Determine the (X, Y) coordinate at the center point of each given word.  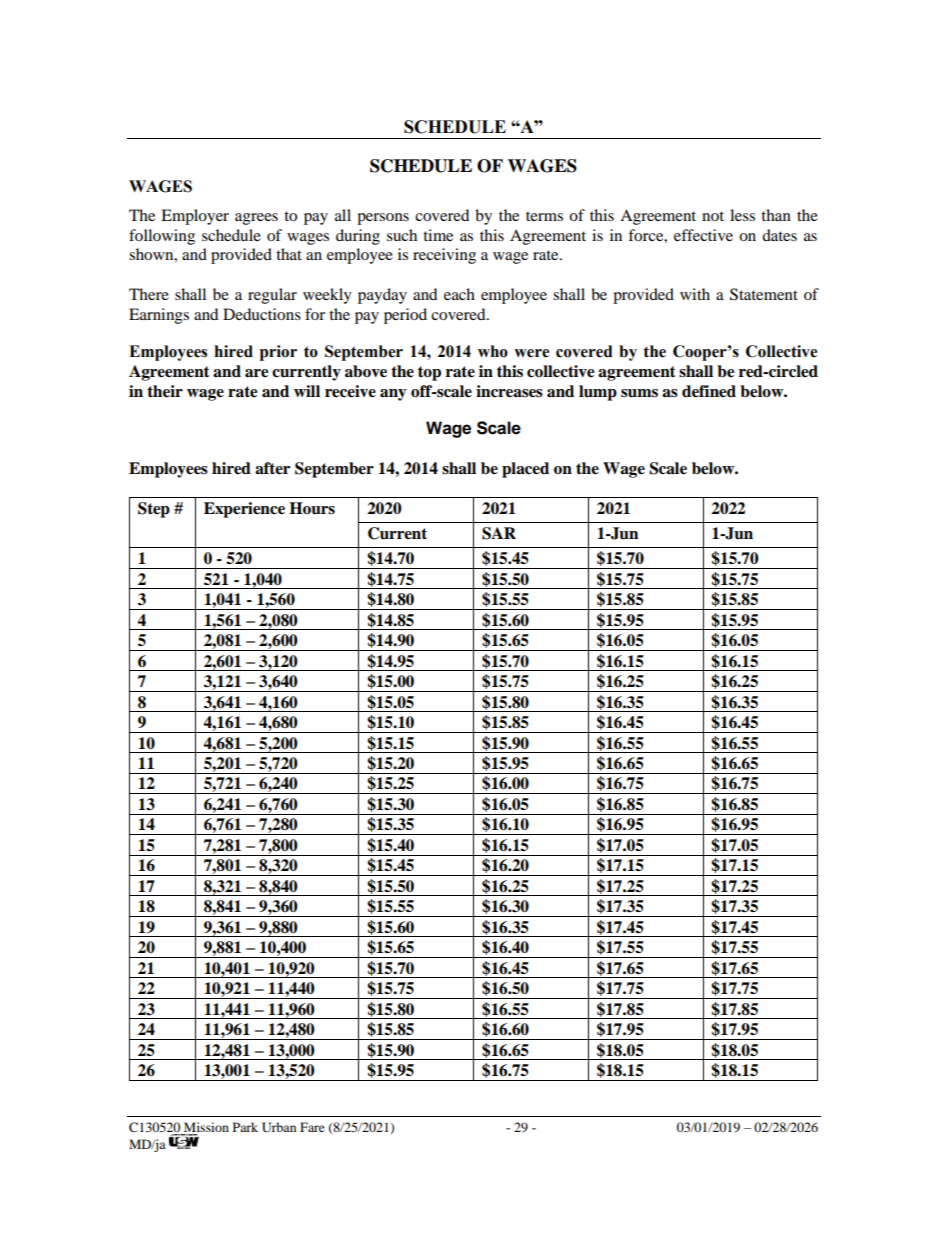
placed (525, 470)
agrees (256, 219)
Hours (312, 508)
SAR (499, 533)
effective (703, 235)
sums (639, 393)
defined (709, 391)
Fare (312, 1127)
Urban (279, 1127)
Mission (206, 1127)
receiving (444, 256)
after (272, 468)
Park (245, 1127)
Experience (244, 510)
